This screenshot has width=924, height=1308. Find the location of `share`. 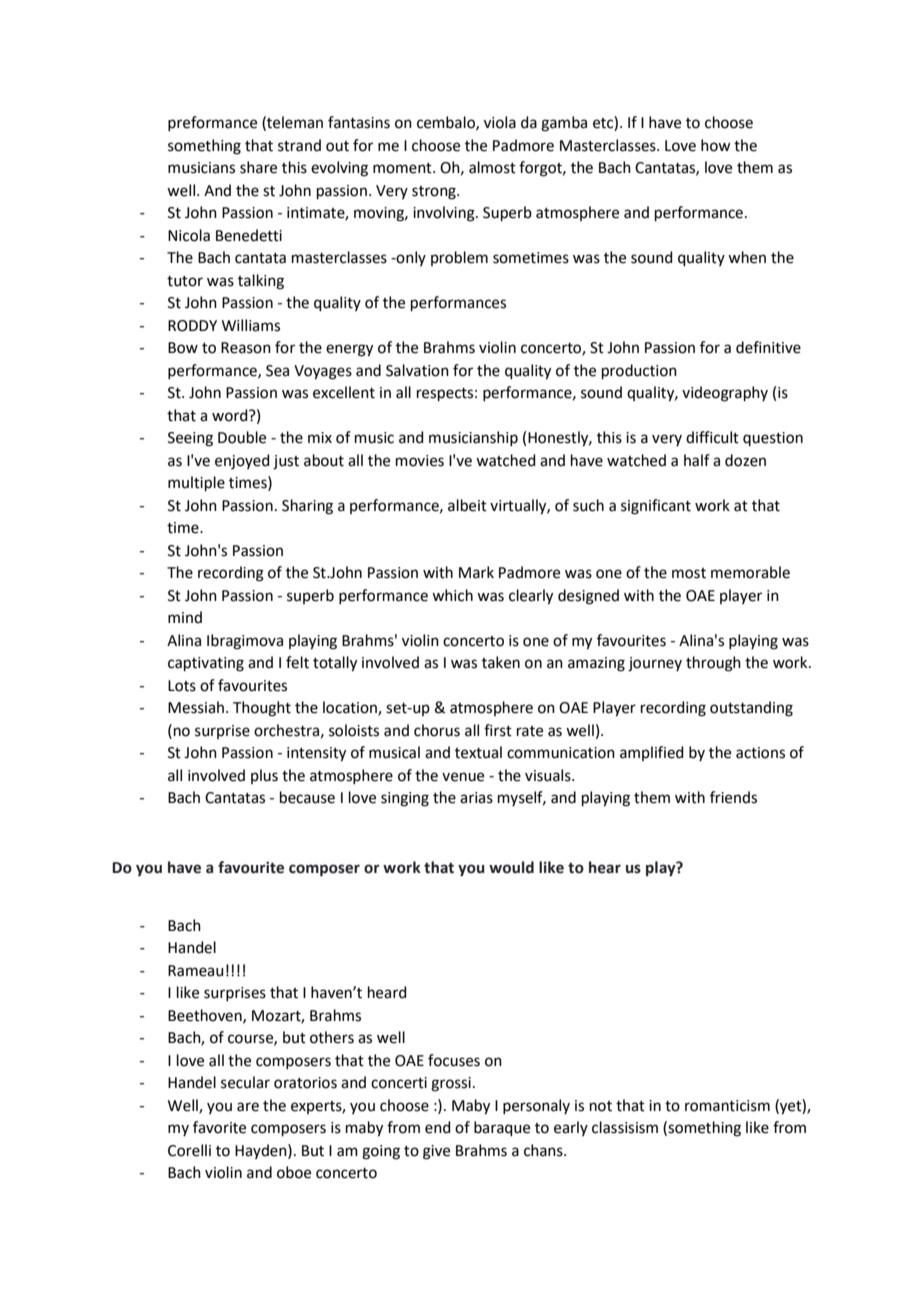

share is located at coordinates (258, 167).
